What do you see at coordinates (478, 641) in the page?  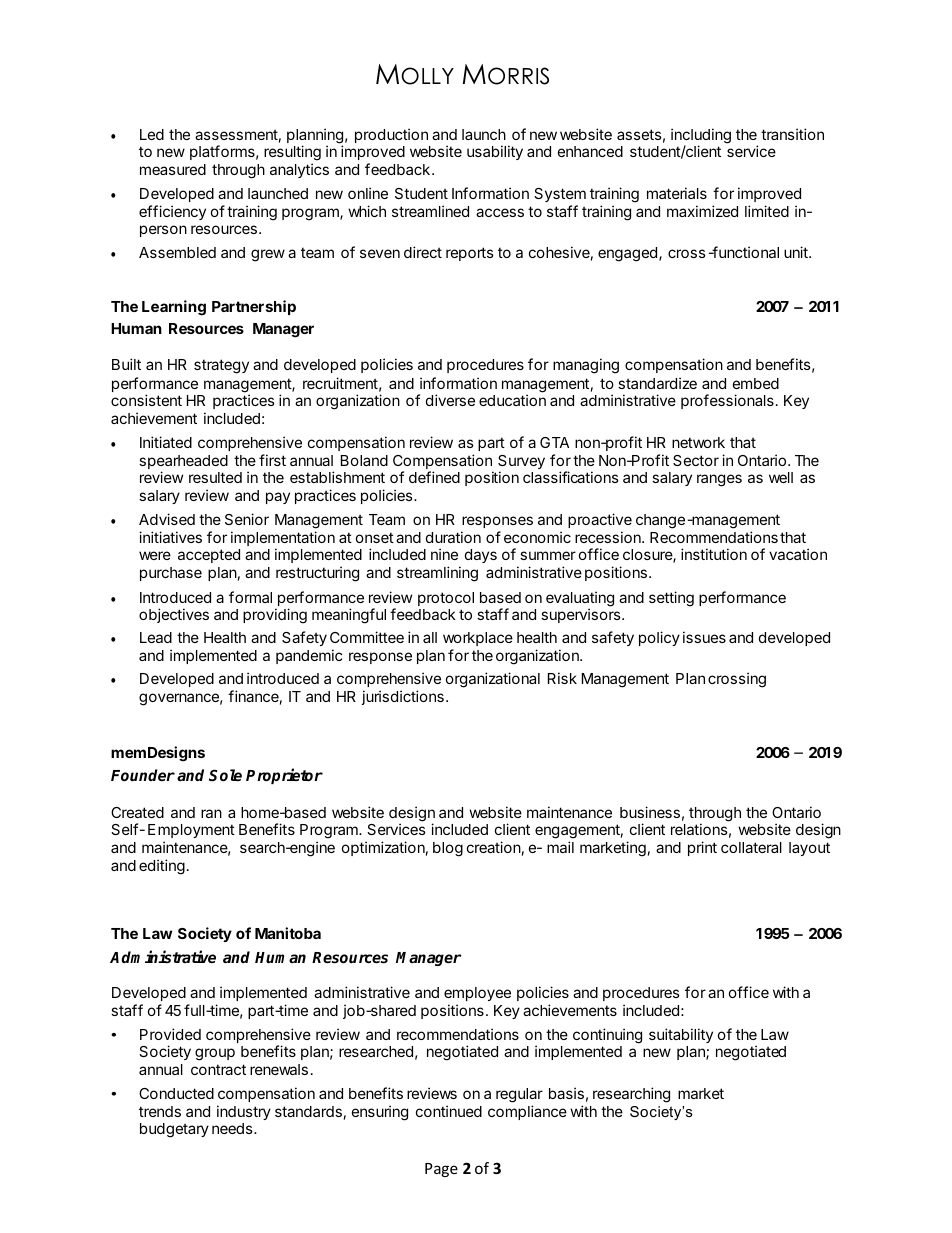 I see `workplace` at bounding box center [478, 641].
